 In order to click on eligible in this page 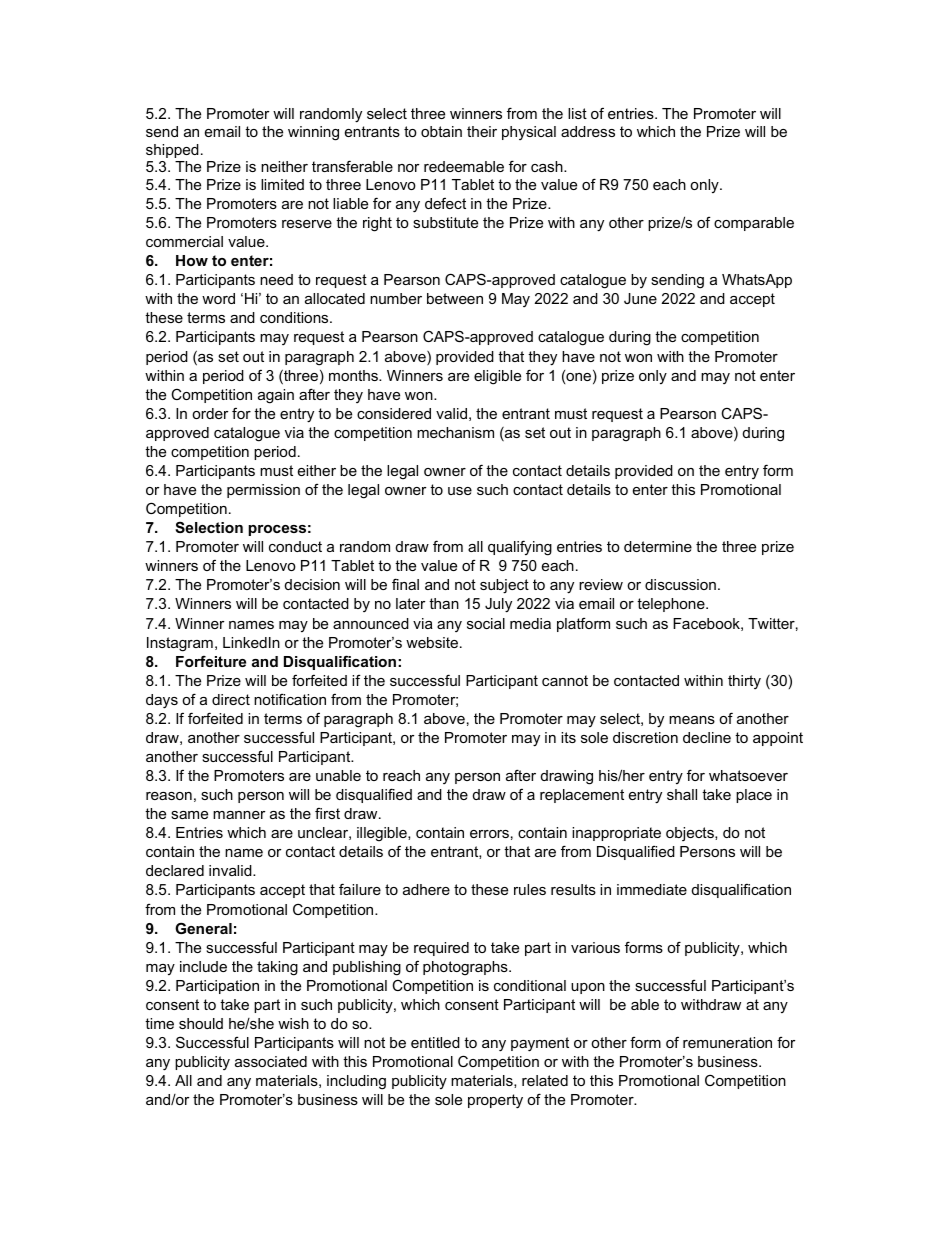, I will do `click(497, 377)`.
